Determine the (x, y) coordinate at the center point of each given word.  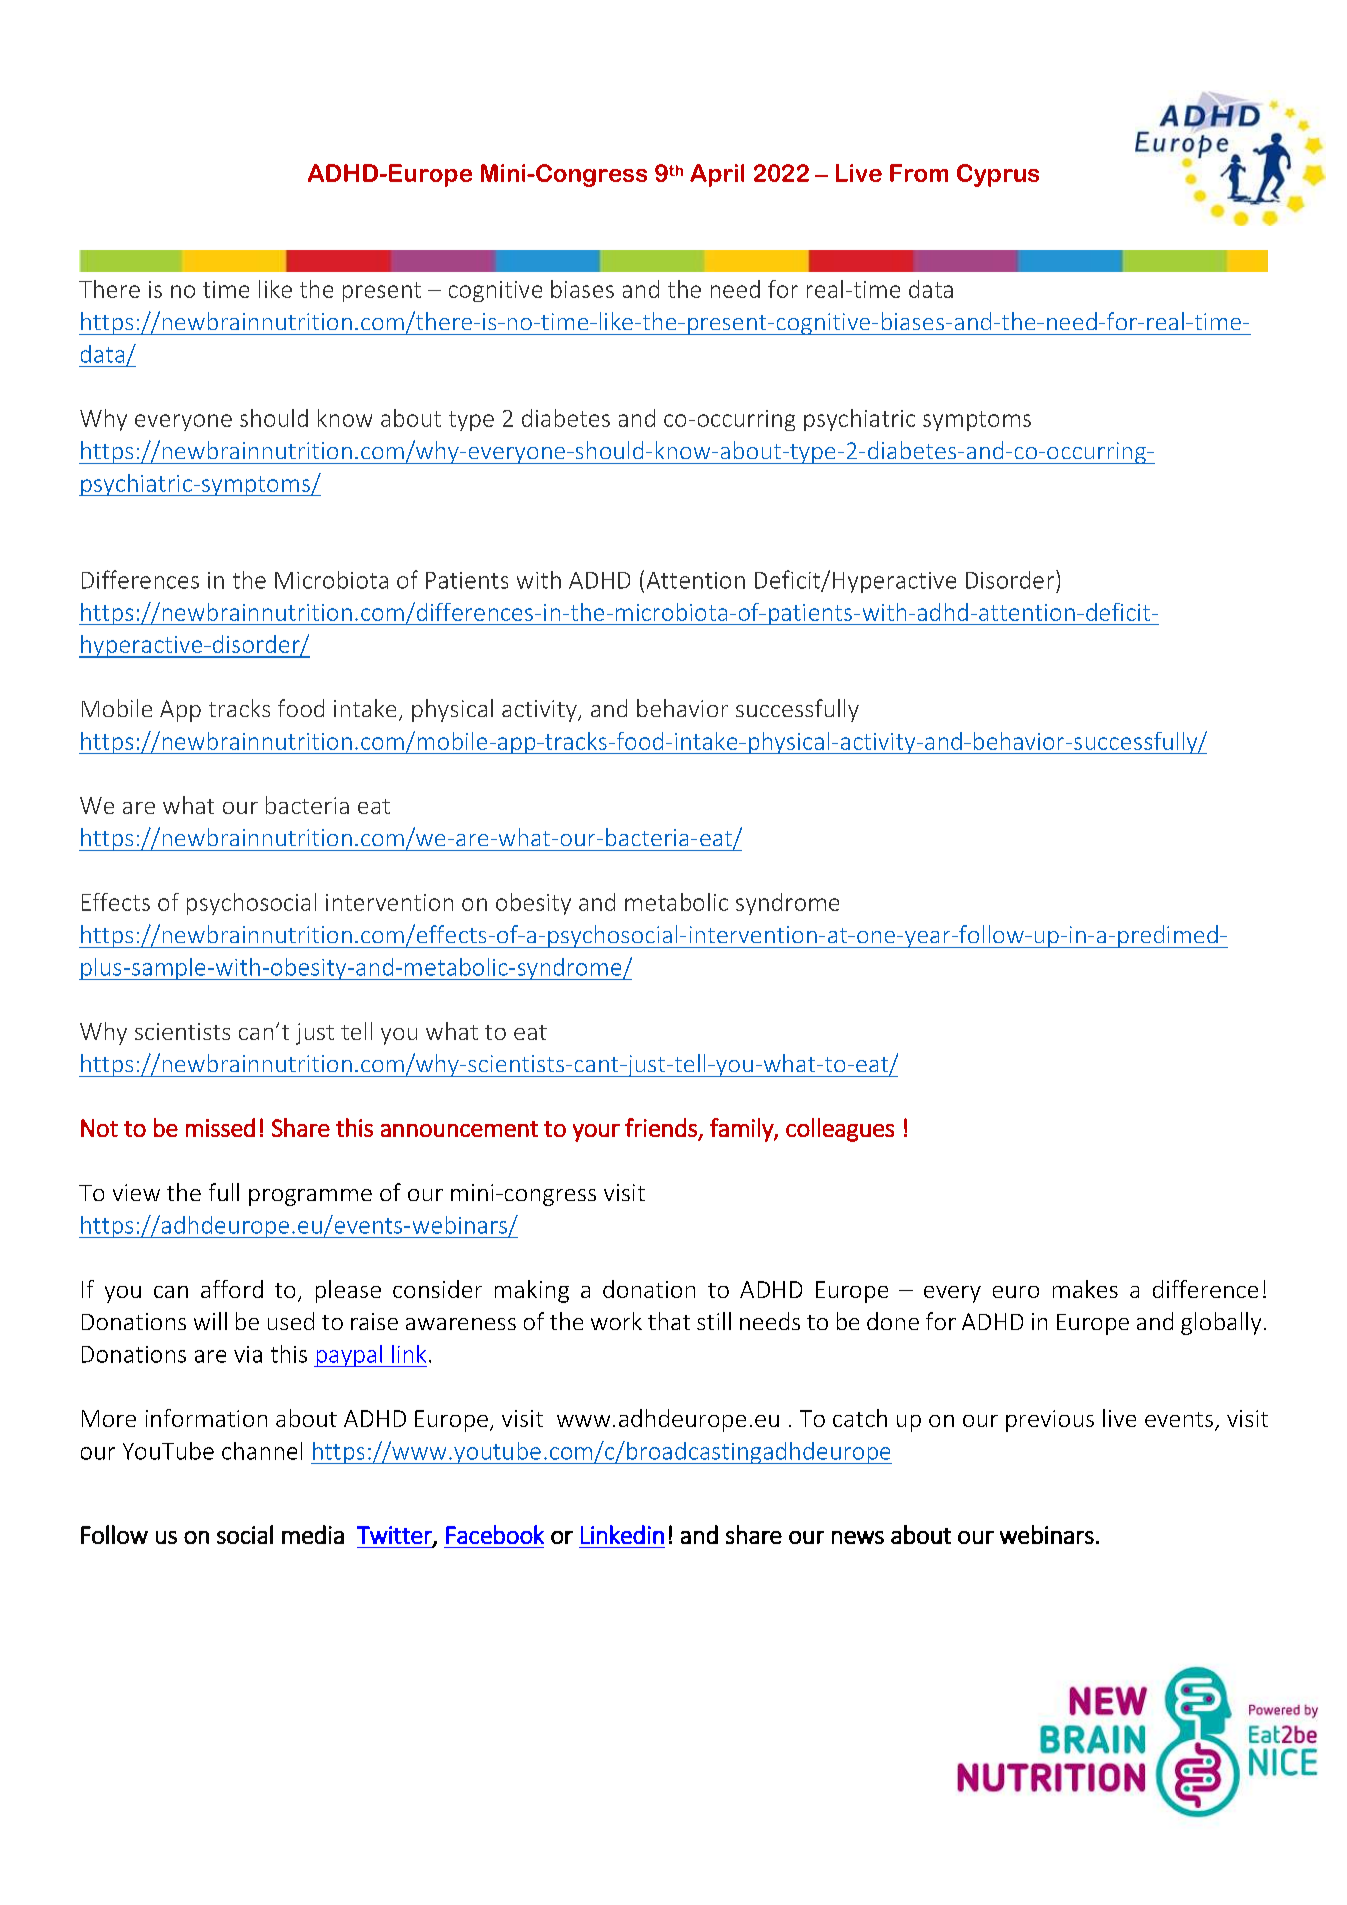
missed (220, 1127)
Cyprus (998, 175)
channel (262, 1451)
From (919, 173)
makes (1085, 1289)
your (596, 1133)
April (717, 175)
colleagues (840, 1130)
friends (661, 1127)
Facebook (495, 1534)
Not (99, 1128)
